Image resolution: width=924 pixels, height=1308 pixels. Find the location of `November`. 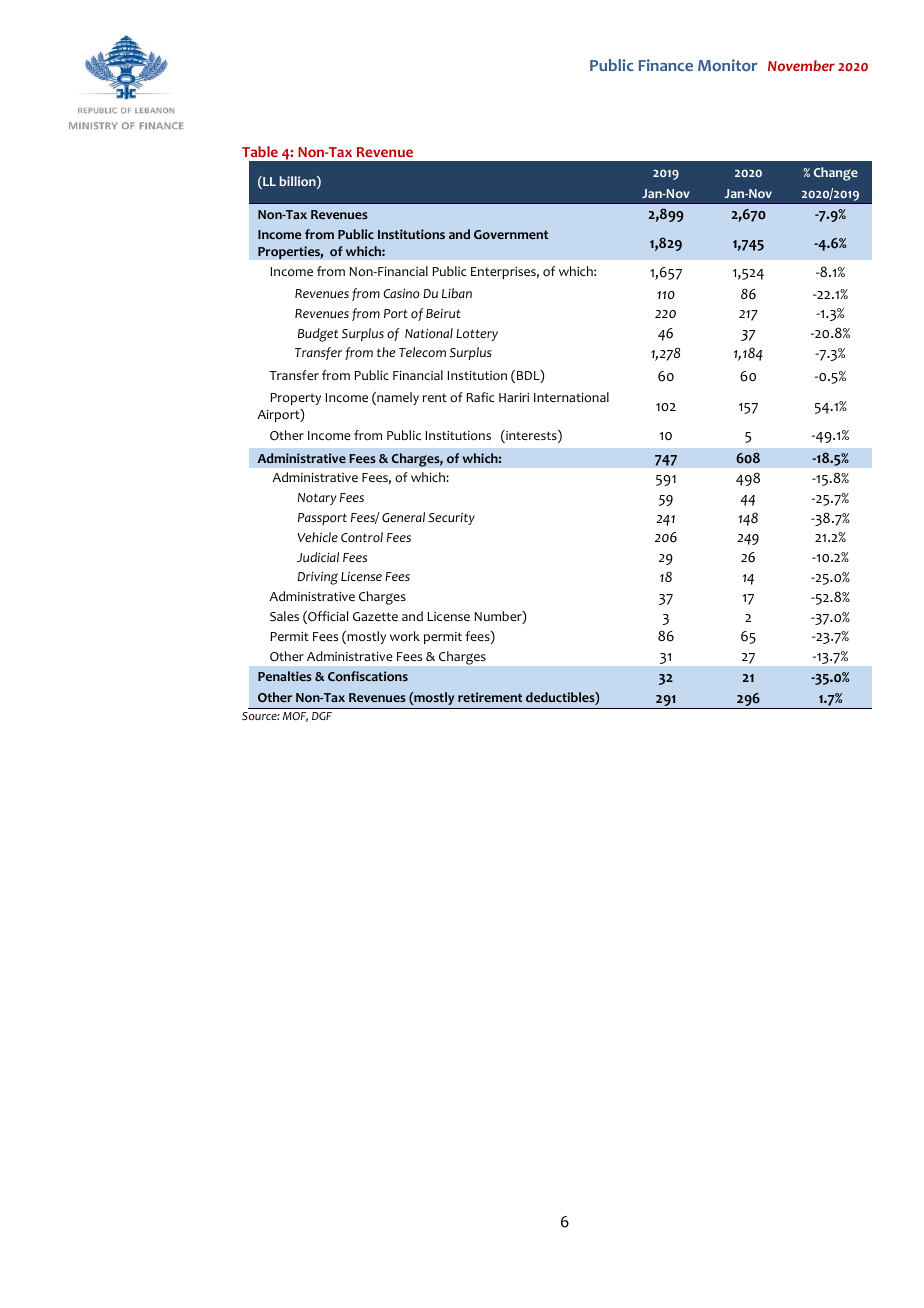

November is located at coordinates (801, 65).
